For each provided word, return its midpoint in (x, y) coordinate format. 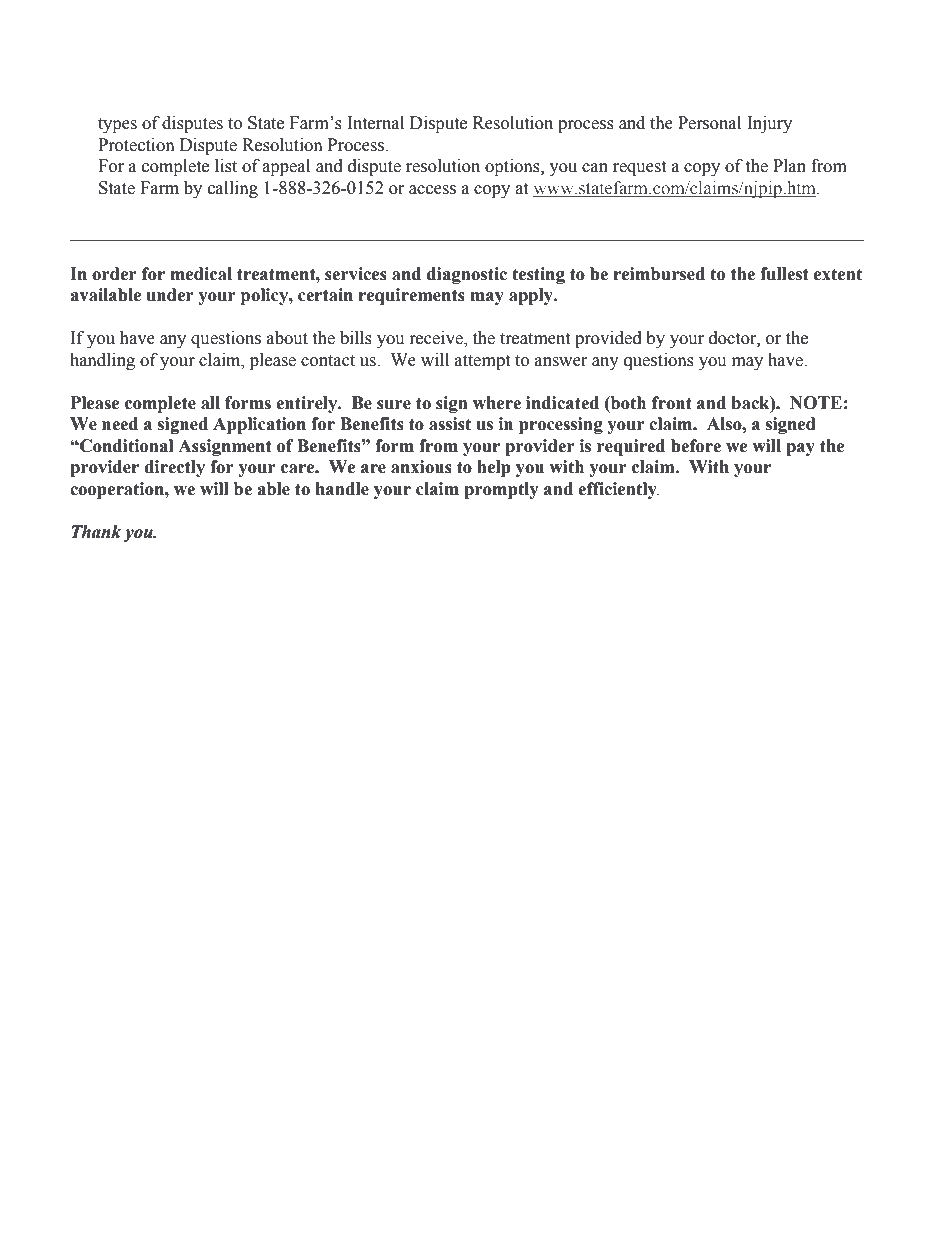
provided (608, 339)
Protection (136, 145)
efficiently (618, 490)
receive (437, 339)
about (287, 338)
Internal (375, 123)
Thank (96, 532)
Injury (769, 124)
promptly (501, 490)
